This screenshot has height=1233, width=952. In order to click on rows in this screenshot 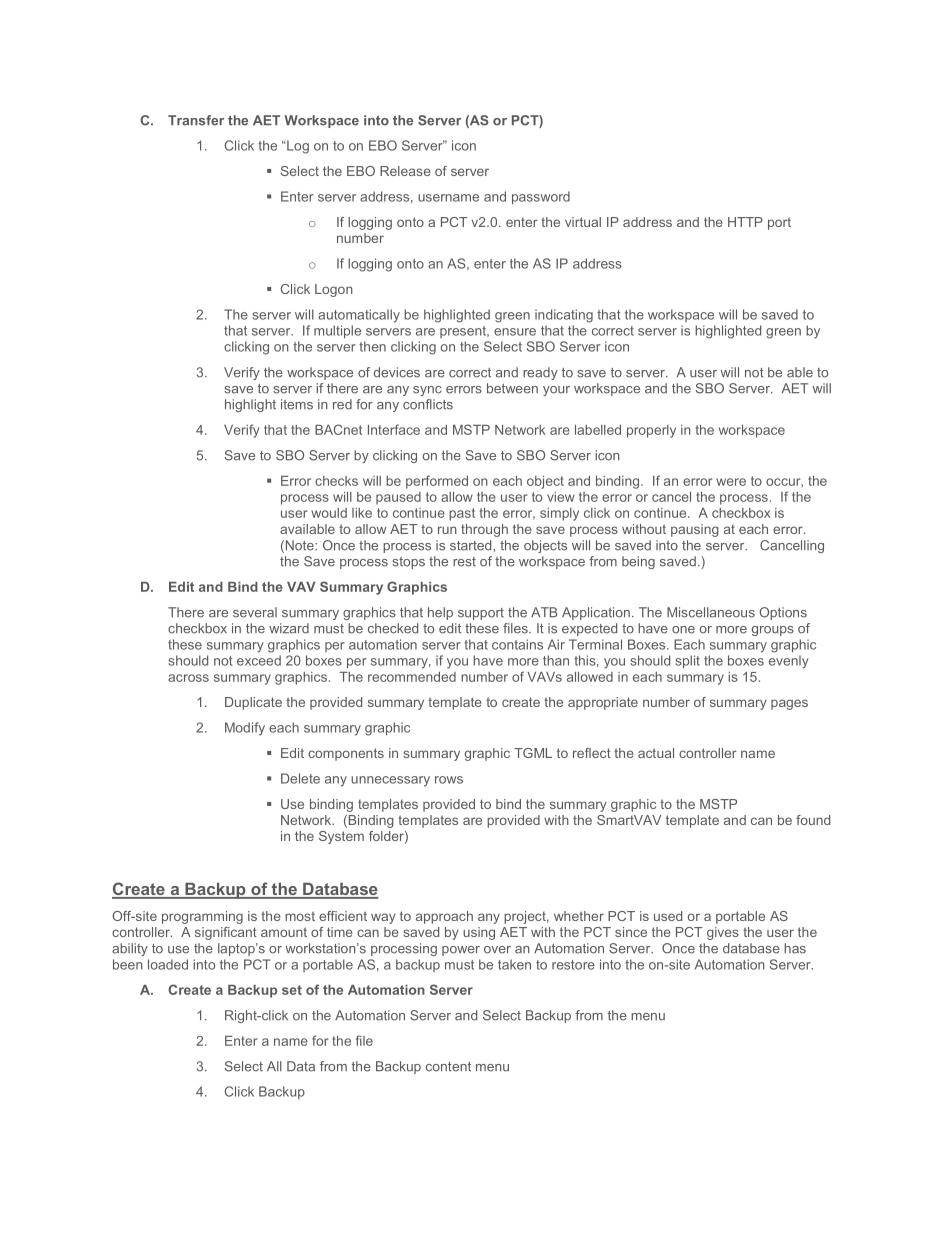, I will do `click(449, 780)`.
